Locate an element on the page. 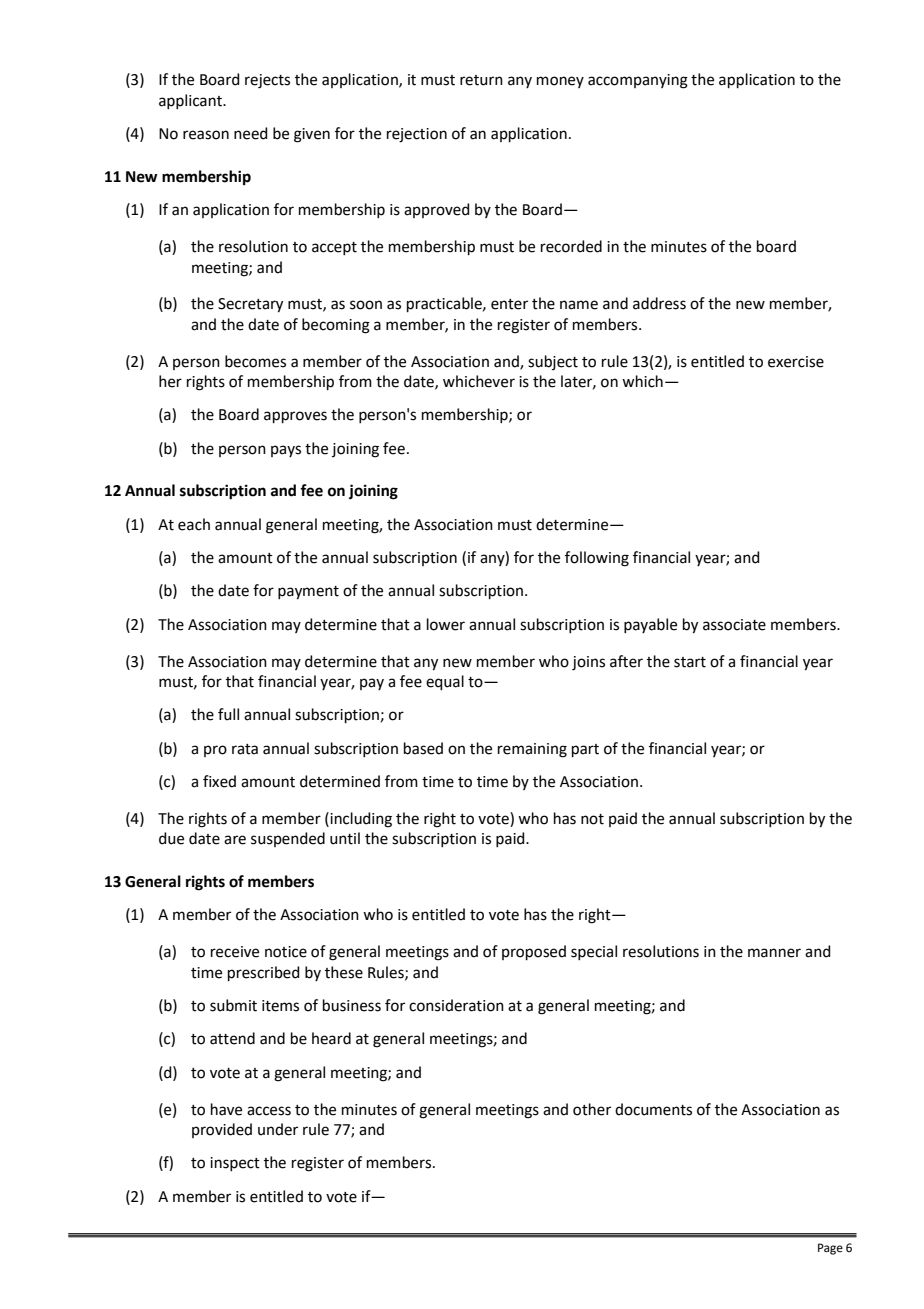  return is located at coordinates (481, 80).
